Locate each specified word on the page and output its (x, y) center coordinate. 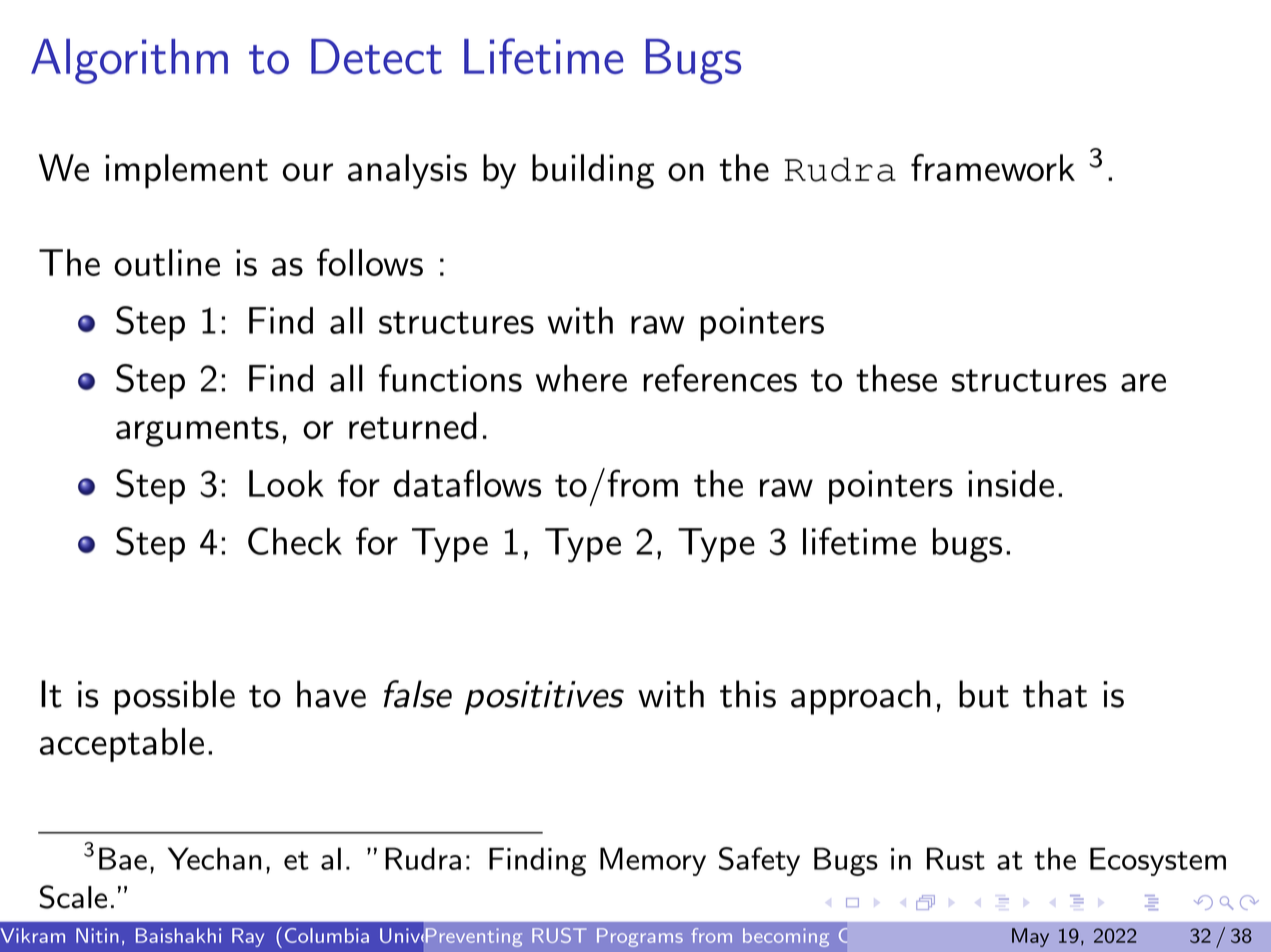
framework (993, 168)
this (748, 694)
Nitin (97, 935)
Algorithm (129, 61)
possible (175, 697)
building (593, 171)
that (1055, 694)
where (581, 378)
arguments (197, 432)
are (1143, 382)
